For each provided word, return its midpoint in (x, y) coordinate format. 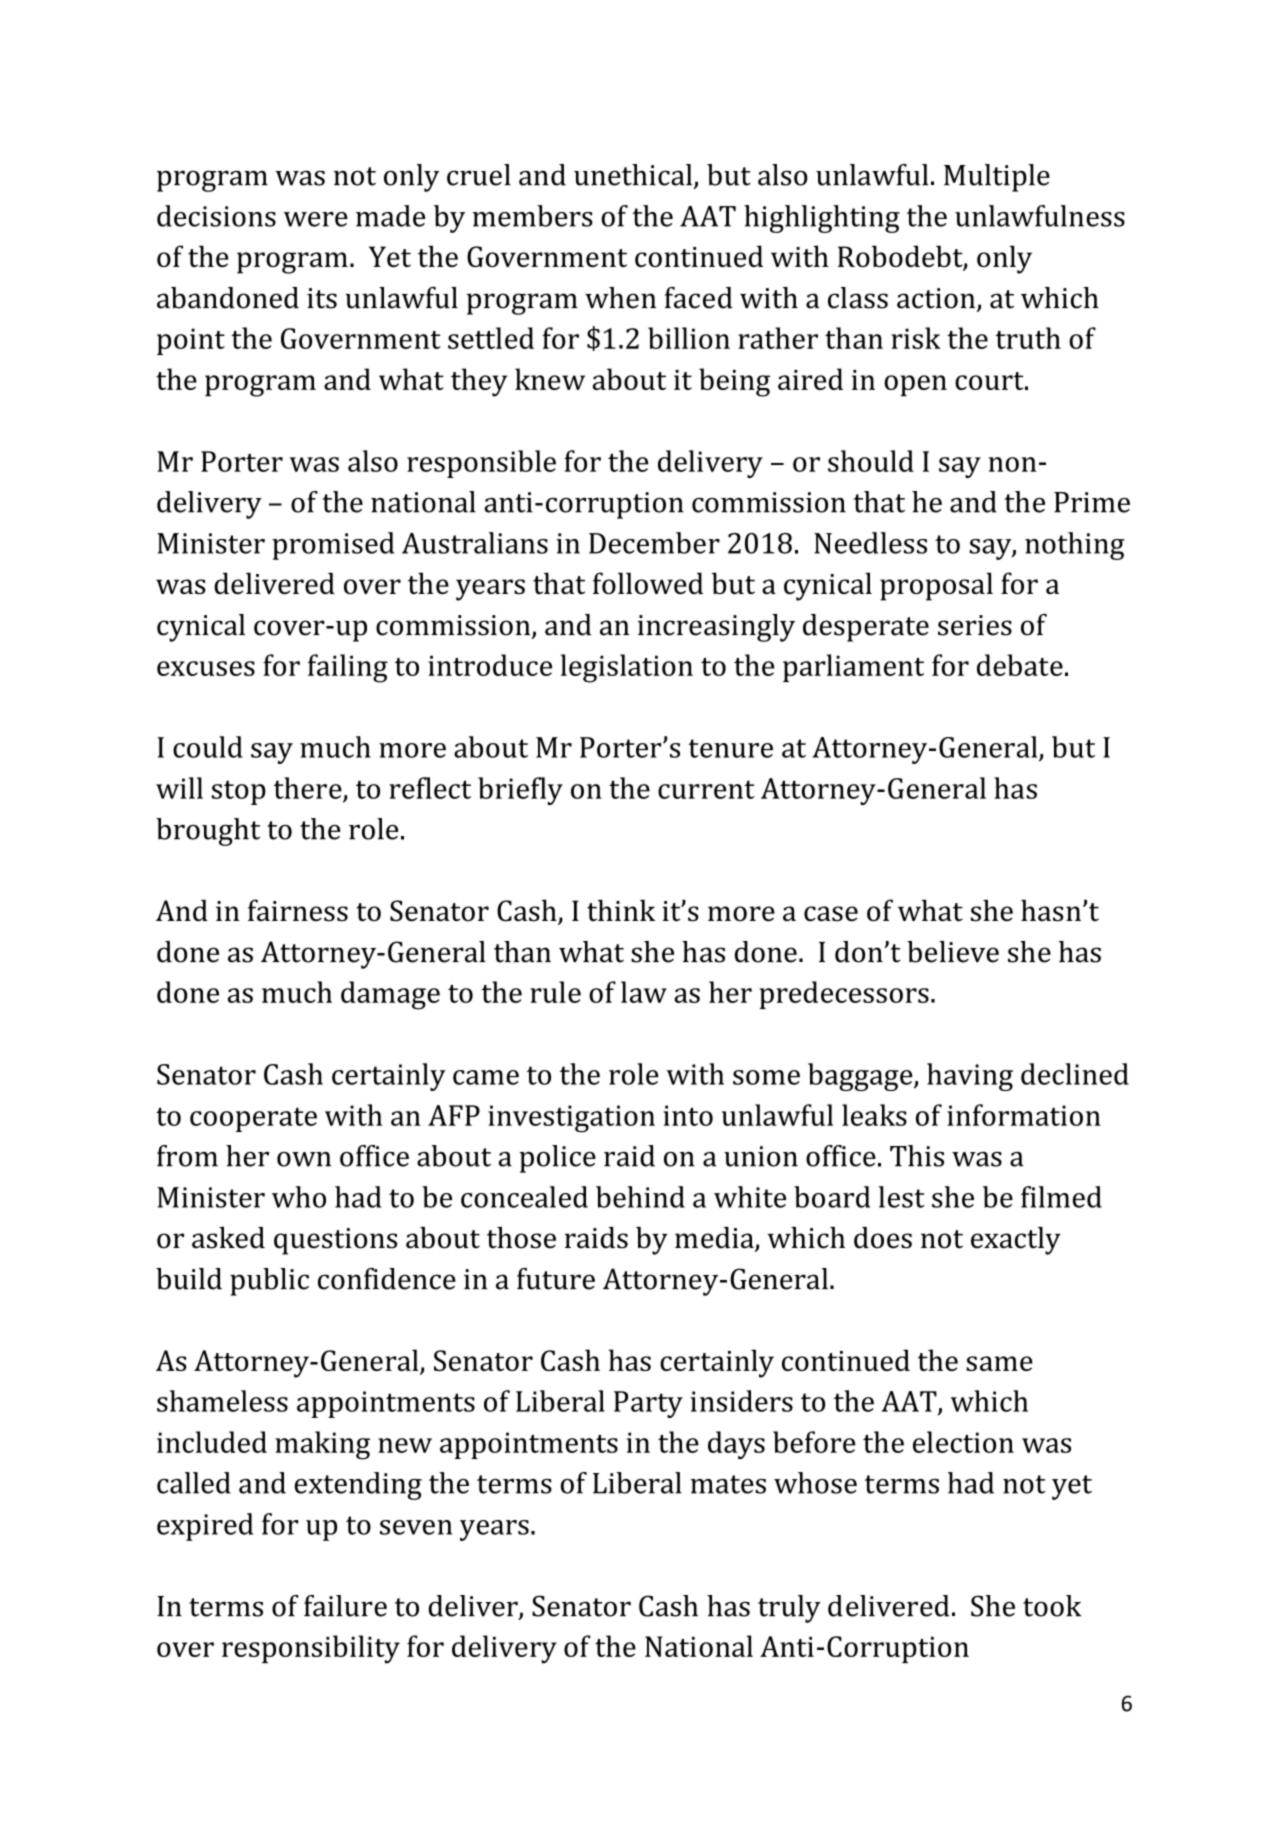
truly (789, 1609)
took (1052, 1606)
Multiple (997, 178)
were (316, 219)
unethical (634, 176)
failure (345, 1606)
